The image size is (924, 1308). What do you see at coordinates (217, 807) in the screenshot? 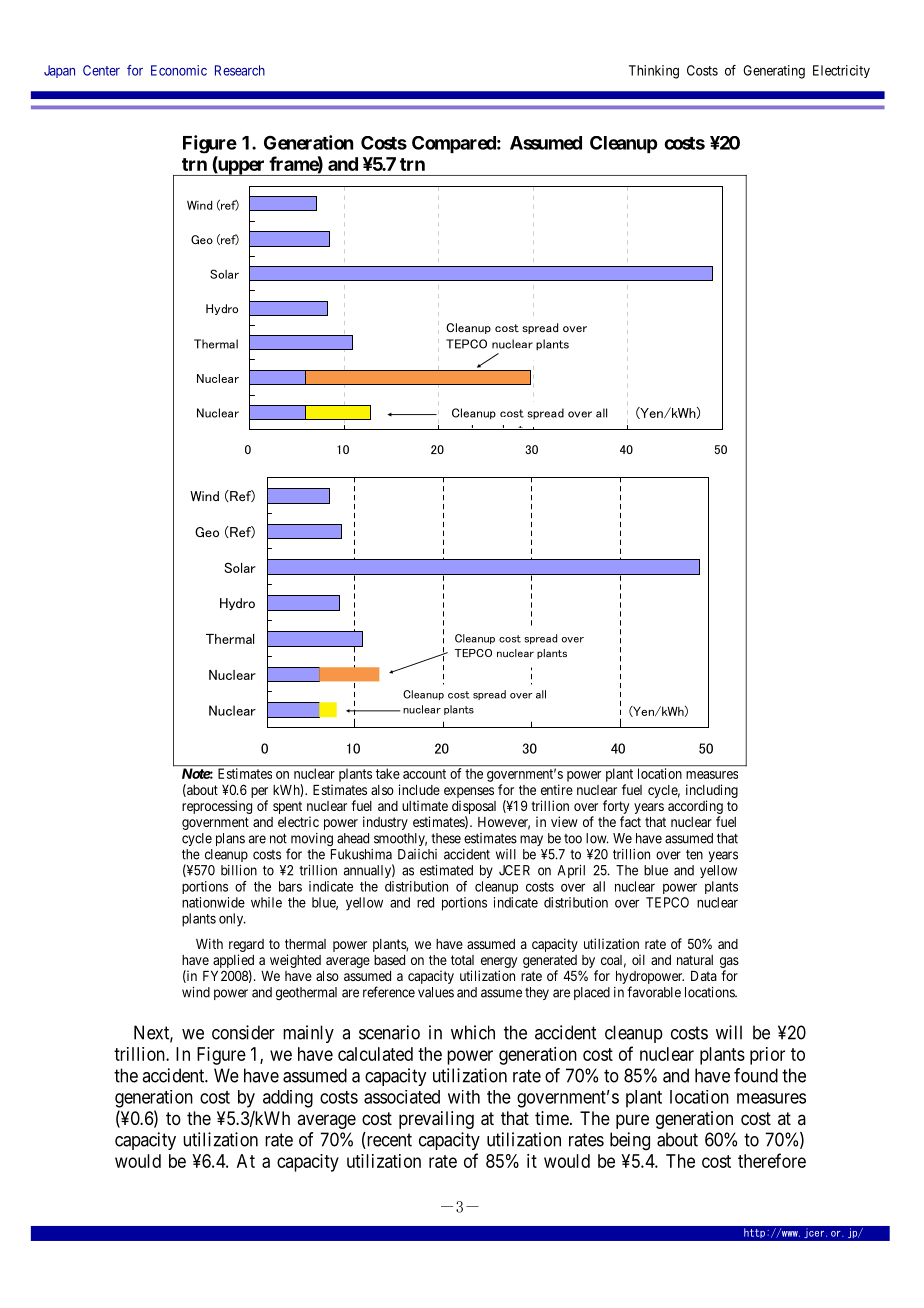
I see `reprocessing` at bounding box center [217, 807].
